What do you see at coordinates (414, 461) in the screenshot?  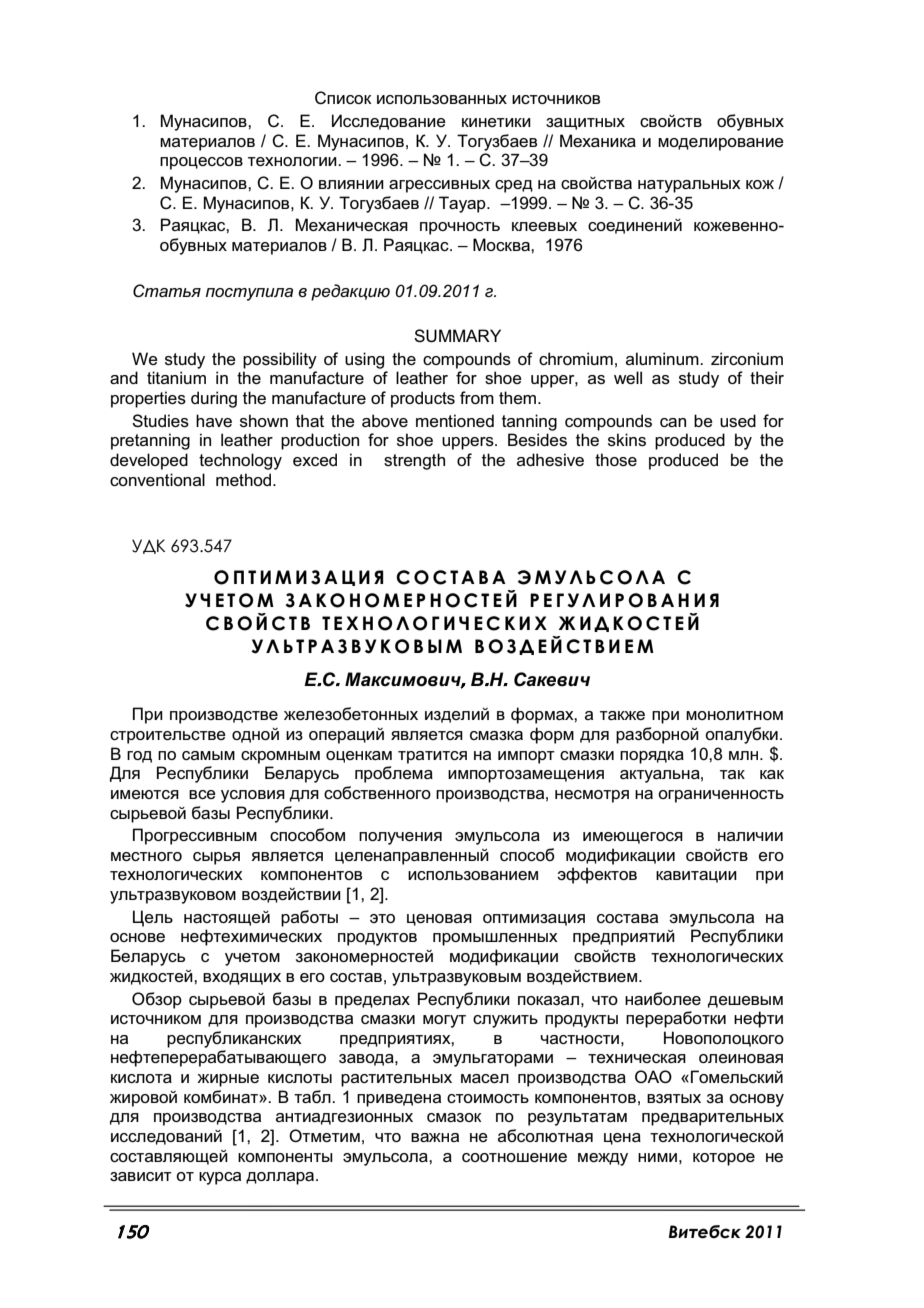 I see `strength` at bounding box center [414, 461].
